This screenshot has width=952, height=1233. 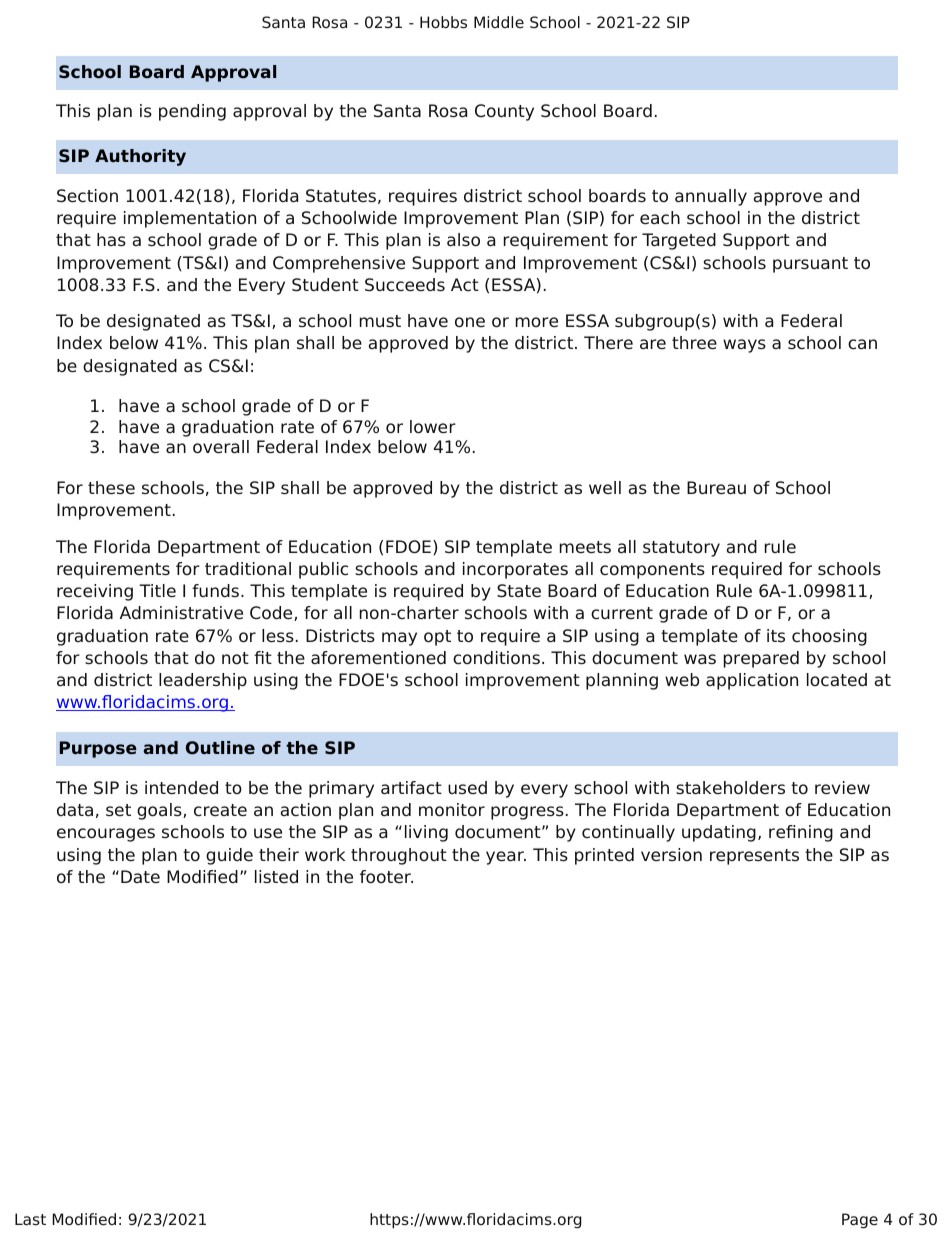 What do you see at coordinates (860, 1221) in the screenshot?
I see `Page` at bounding box center [860, 1221].
